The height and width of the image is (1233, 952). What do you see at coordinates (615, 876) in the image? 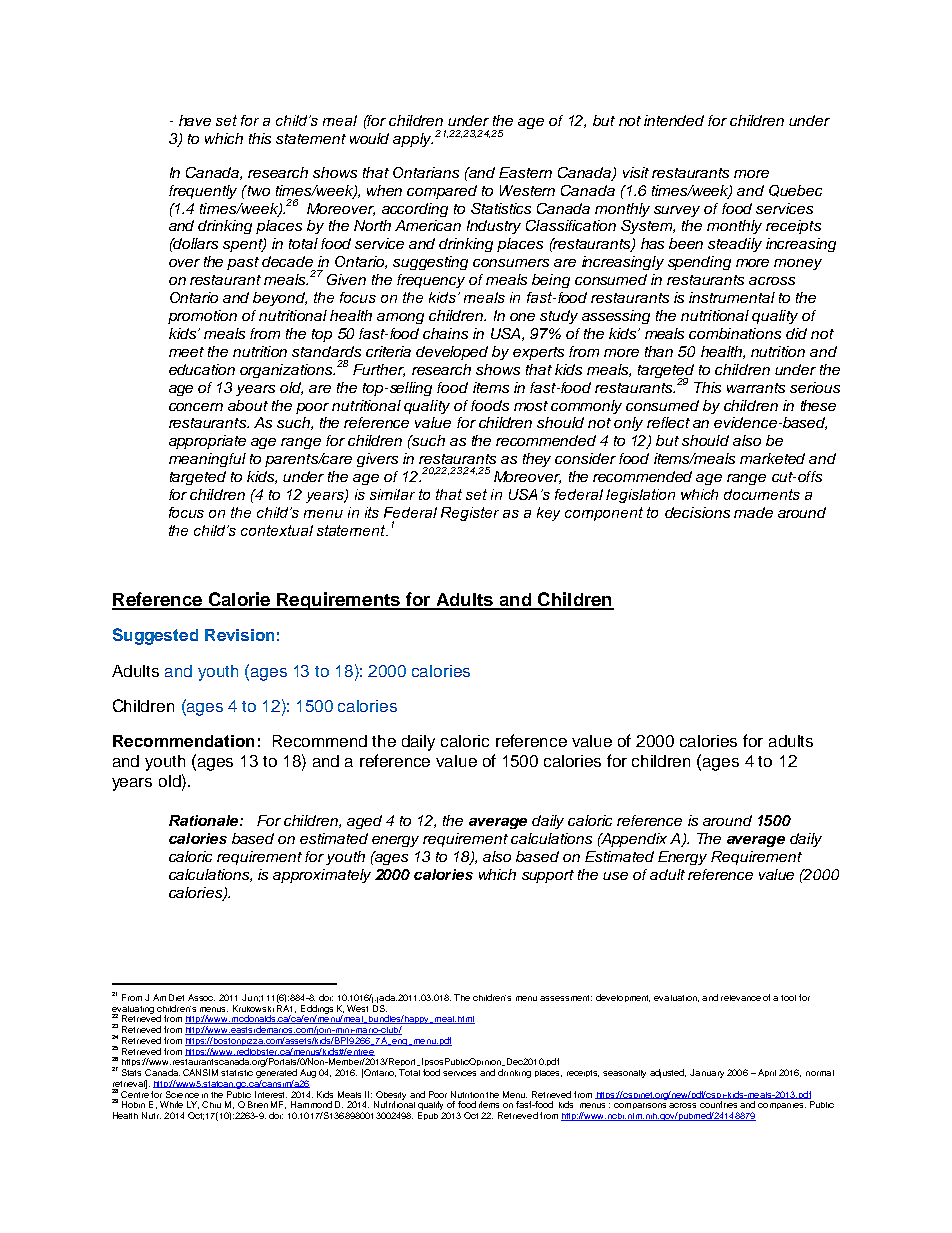
I see `use` at bounding box center [615, 876].
